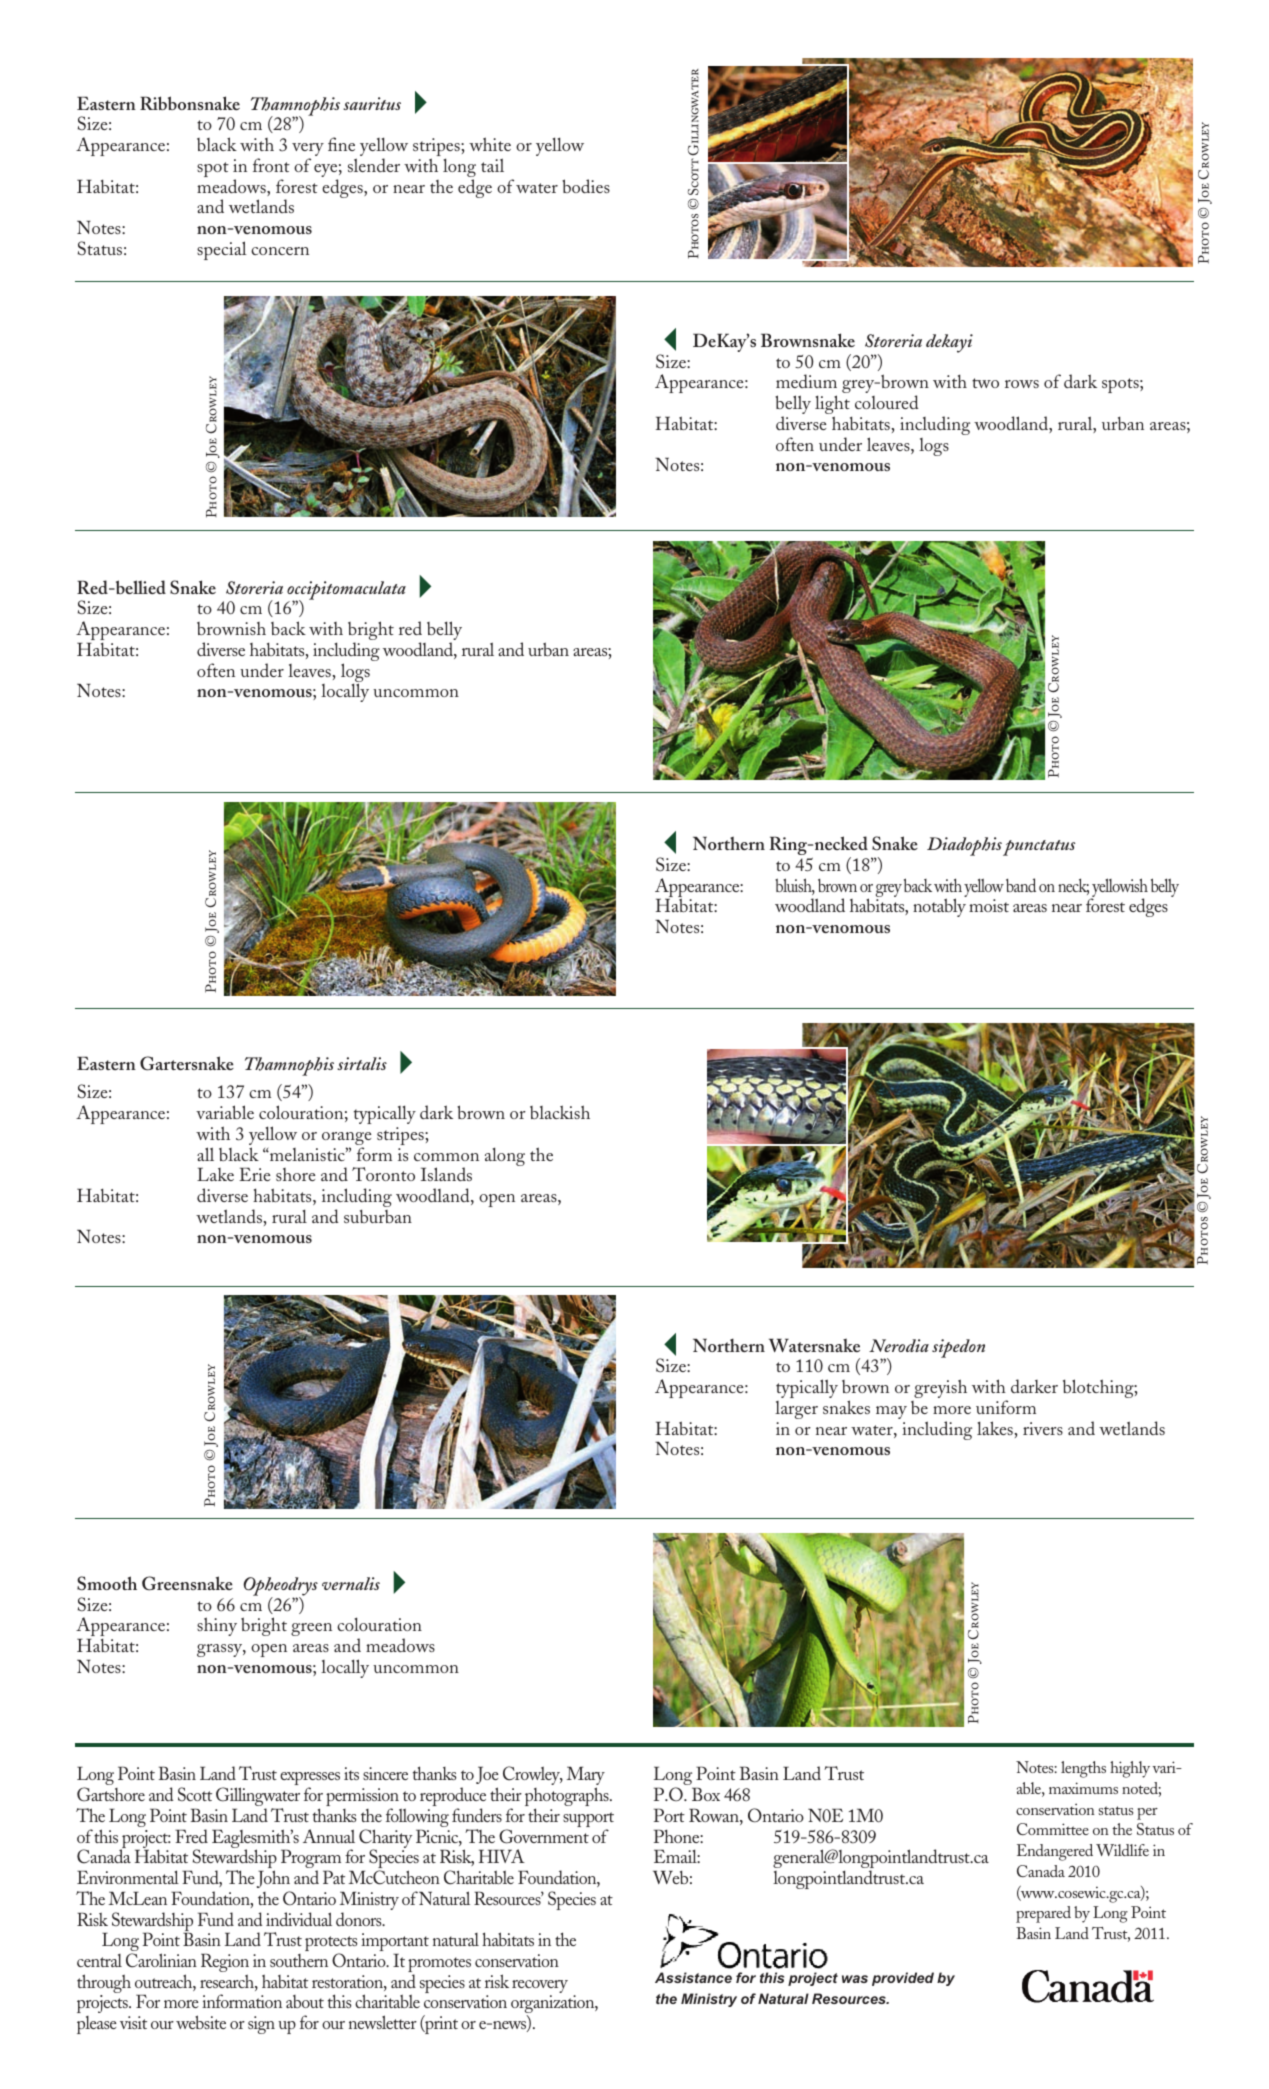 The image size is (1269, 2089). I want to click on Toronto, so click(383, 1174).
